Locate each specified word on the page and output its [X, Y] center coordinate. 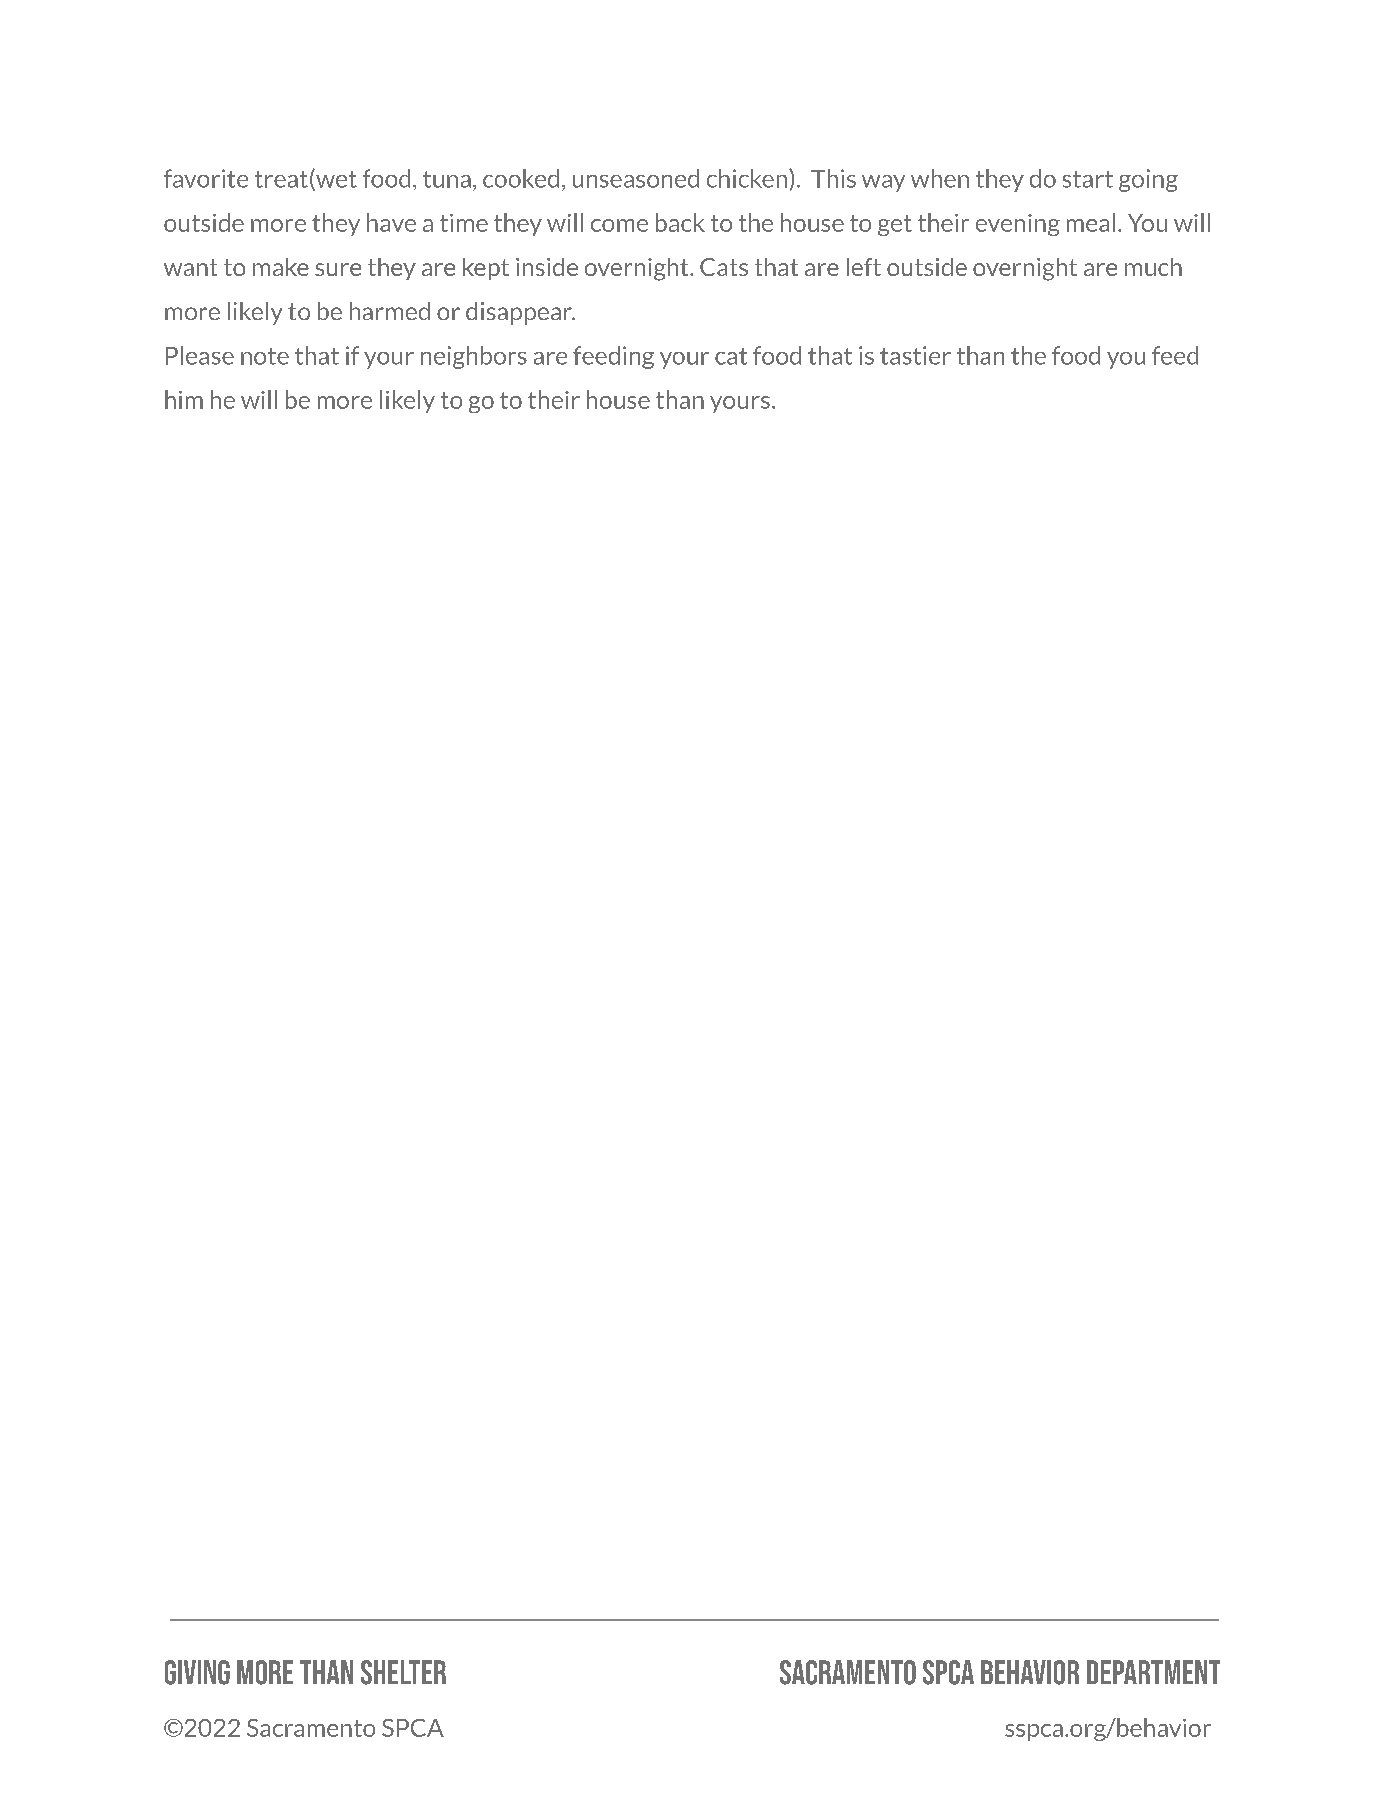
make [281, 267]
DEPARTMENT [1153, 1672]
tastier [915, 355]
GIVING [197, 1672]
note [265, 356]
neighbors [474, 357]
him [184, 399]
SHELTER [403, 1672]
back [680, 222]
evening [1018, 225]
